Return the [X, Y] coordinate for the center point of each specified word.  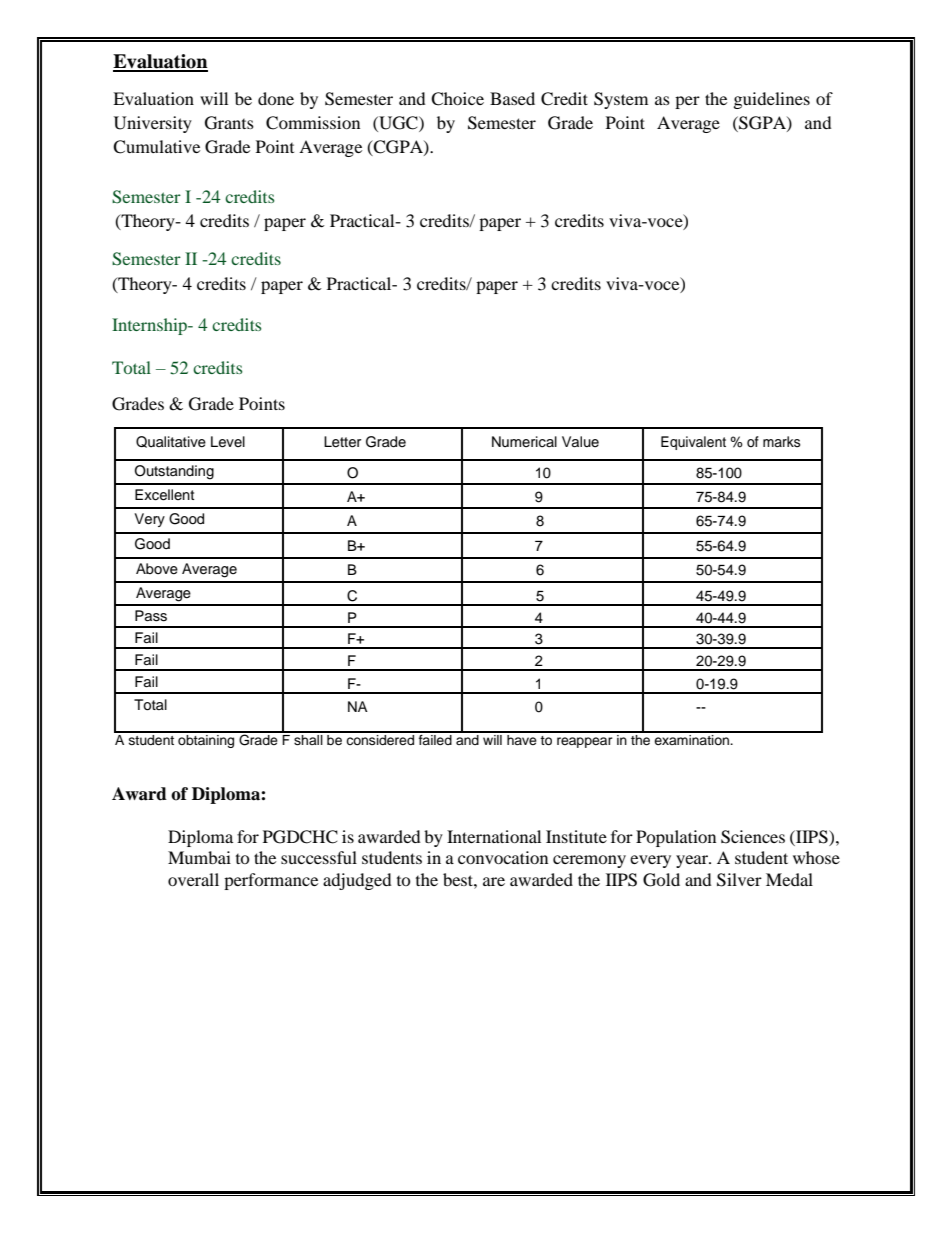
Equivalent [693, 443]
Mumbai [199, 857]
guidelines [772, 100]
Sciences [753, 837]
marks [782, 441]
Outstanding [174, 472]
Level [228, 442]
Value [580, 441]
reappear [585, 742]
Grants [229, 123]
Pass [151, 616]
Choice [457, 99]
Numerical [524, 442]
